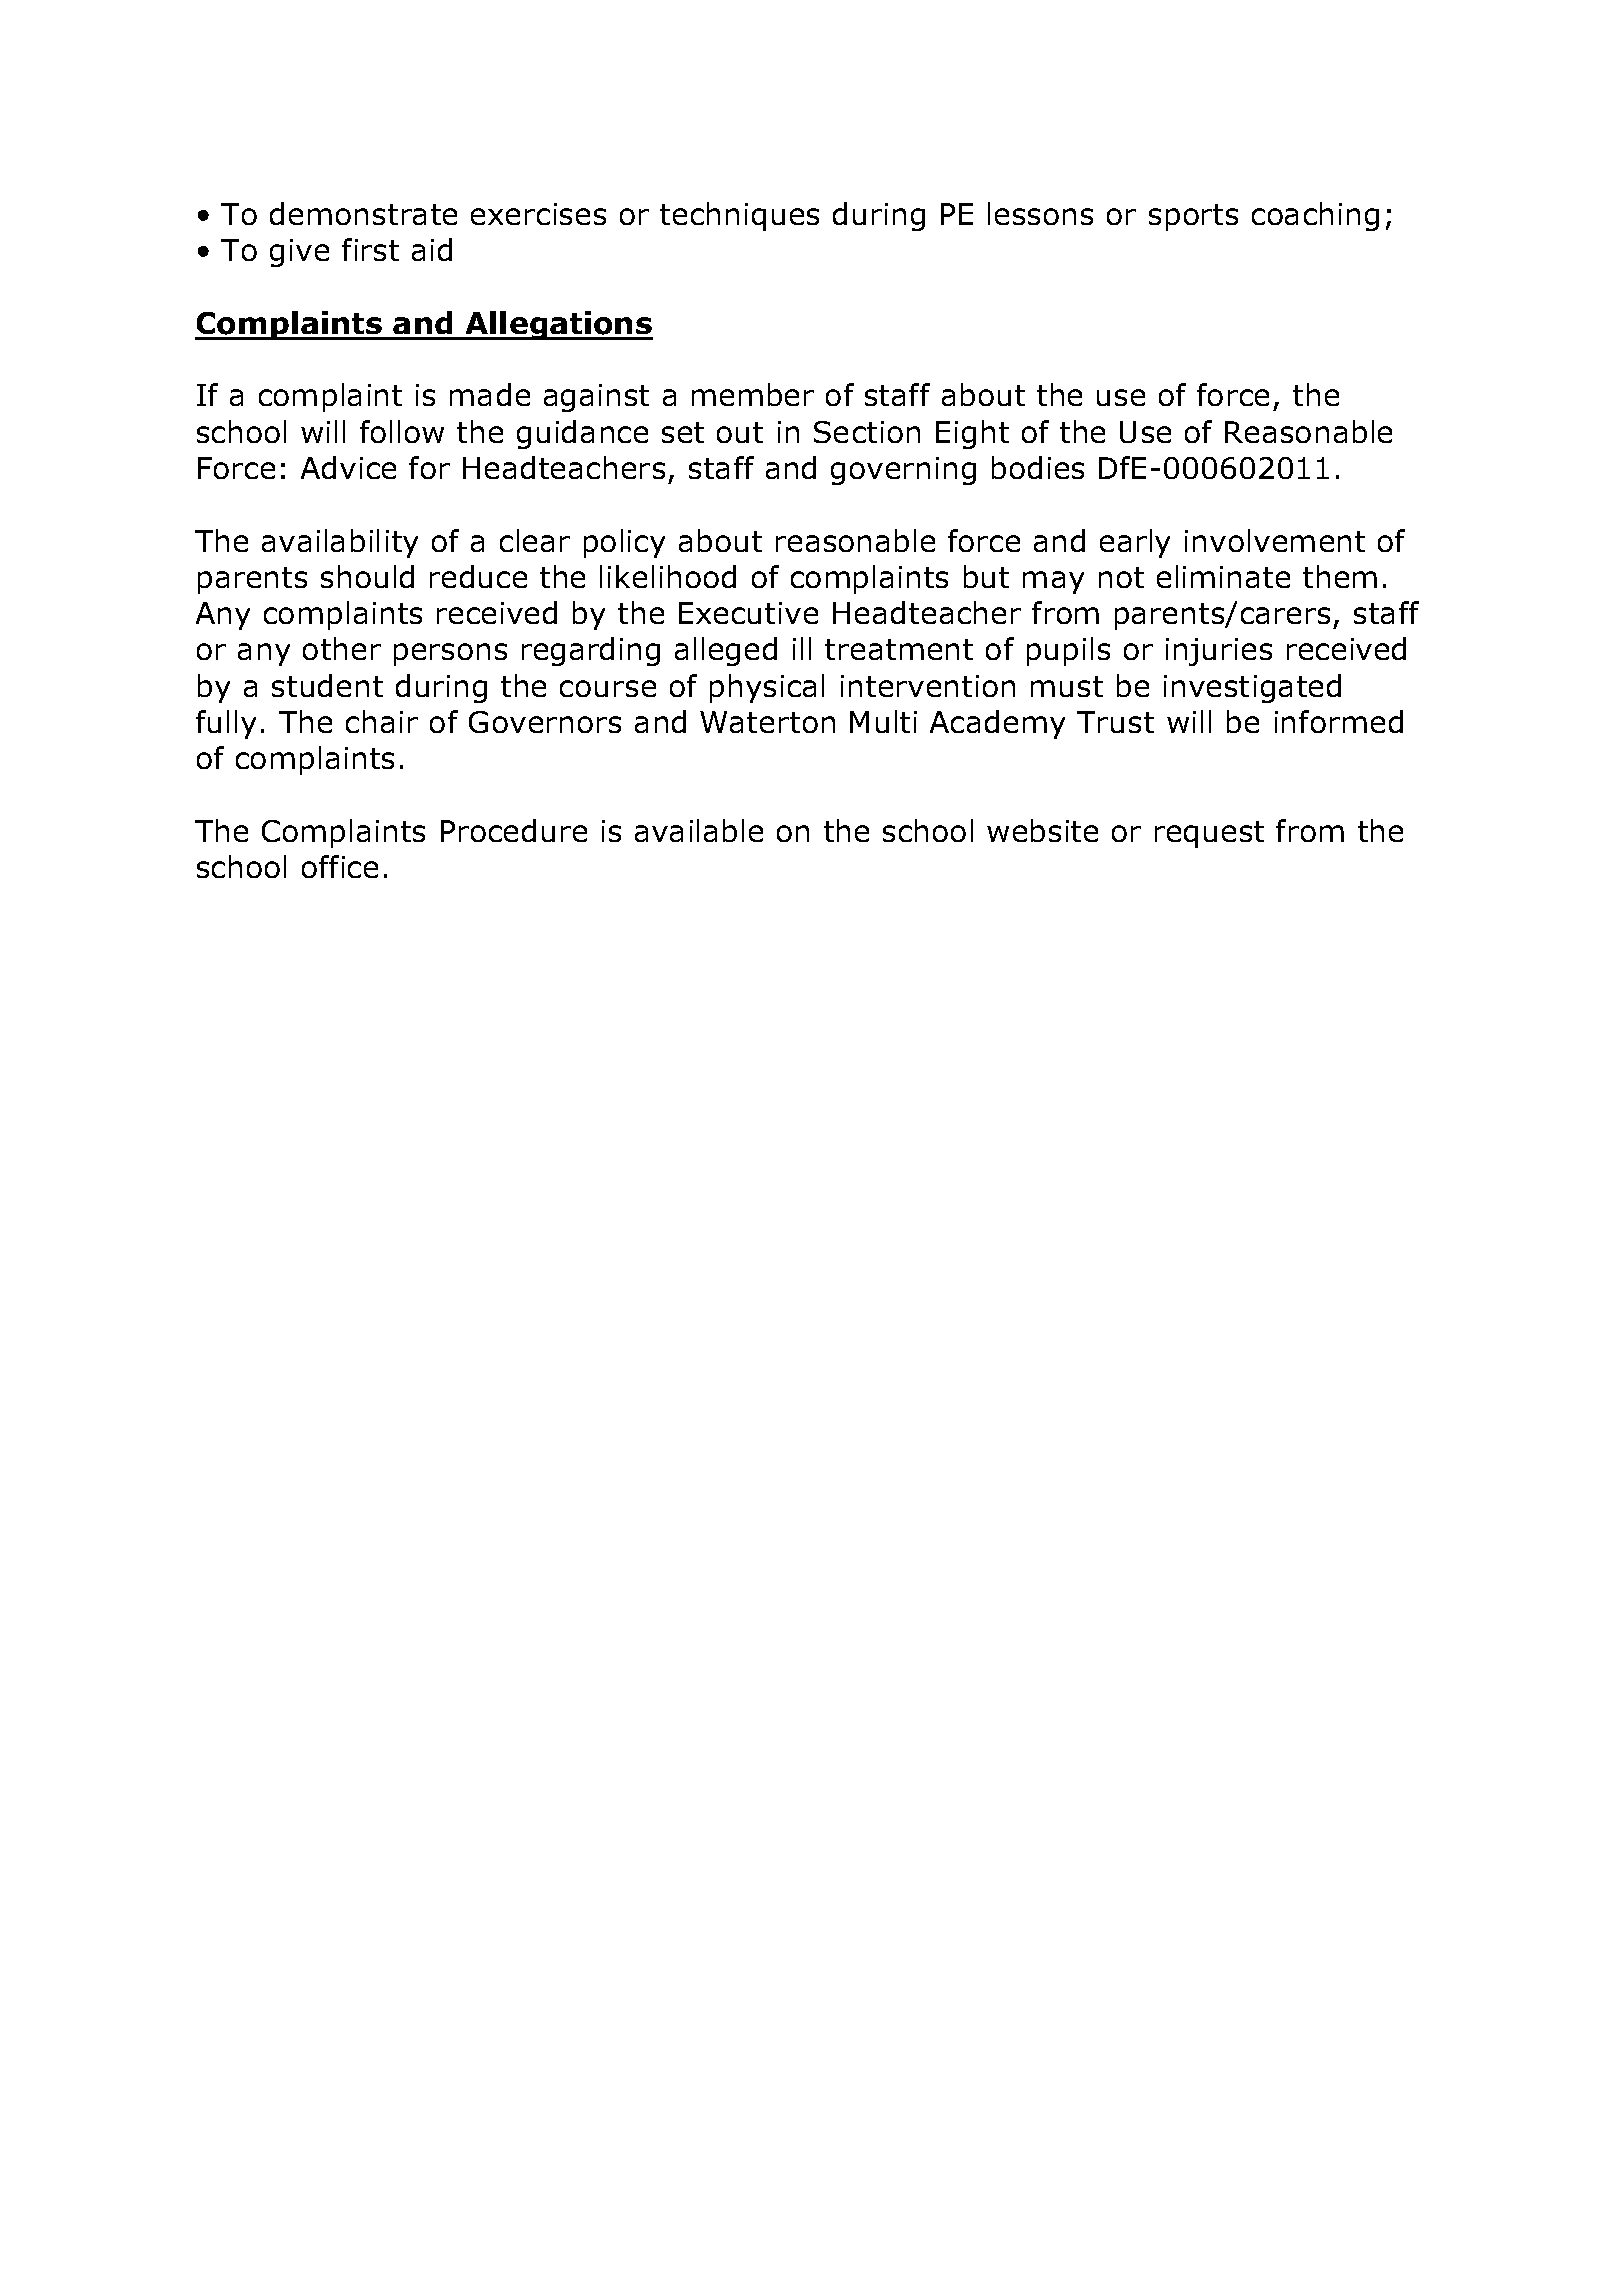  I want to click on physical, so click(767, 688).
